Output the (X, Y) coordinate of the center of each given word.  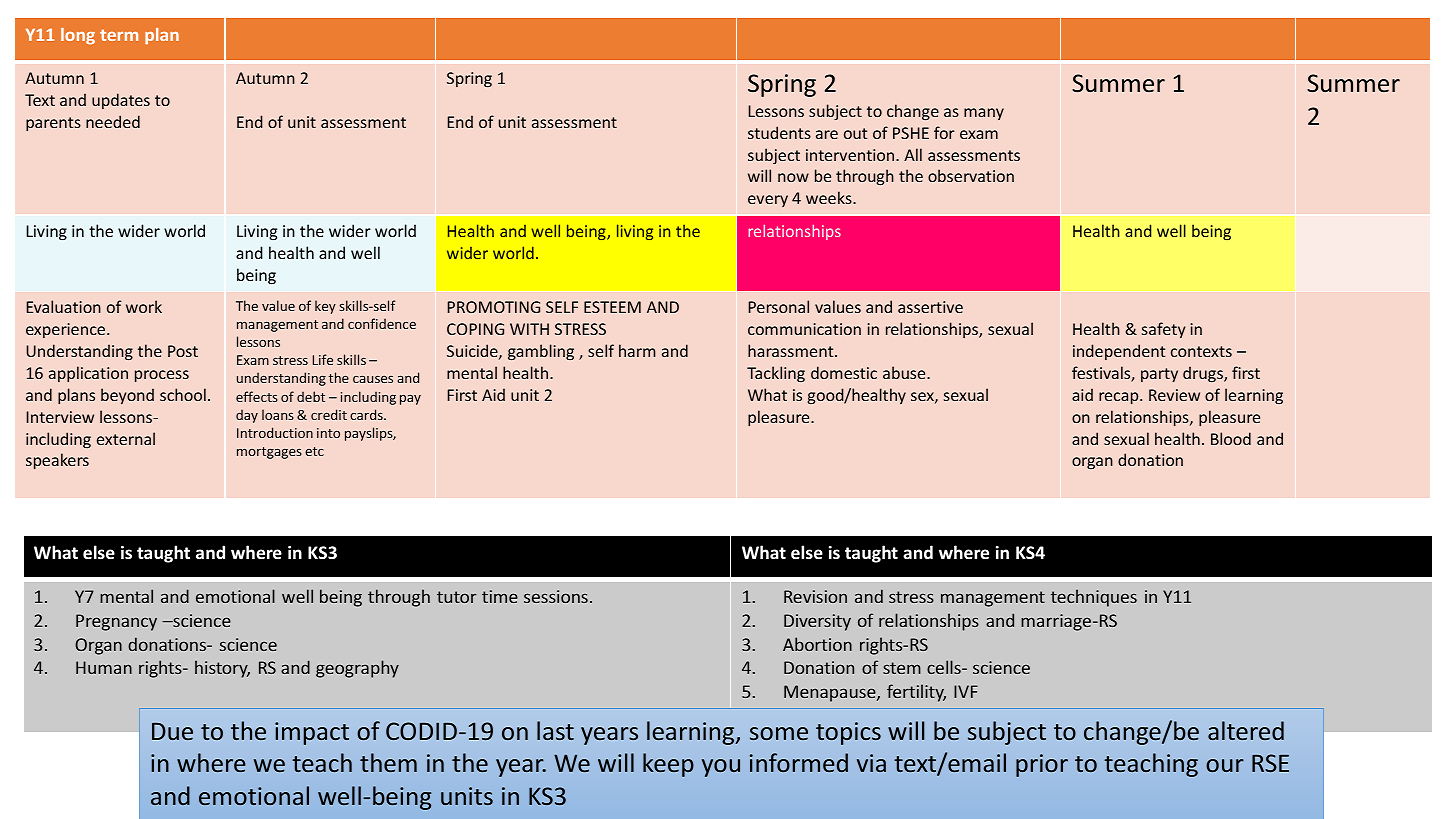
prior (1042, 765)
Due (172, 731)
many (984, 114)
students (779, 132)
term (119, 35)
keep (668, 765)
